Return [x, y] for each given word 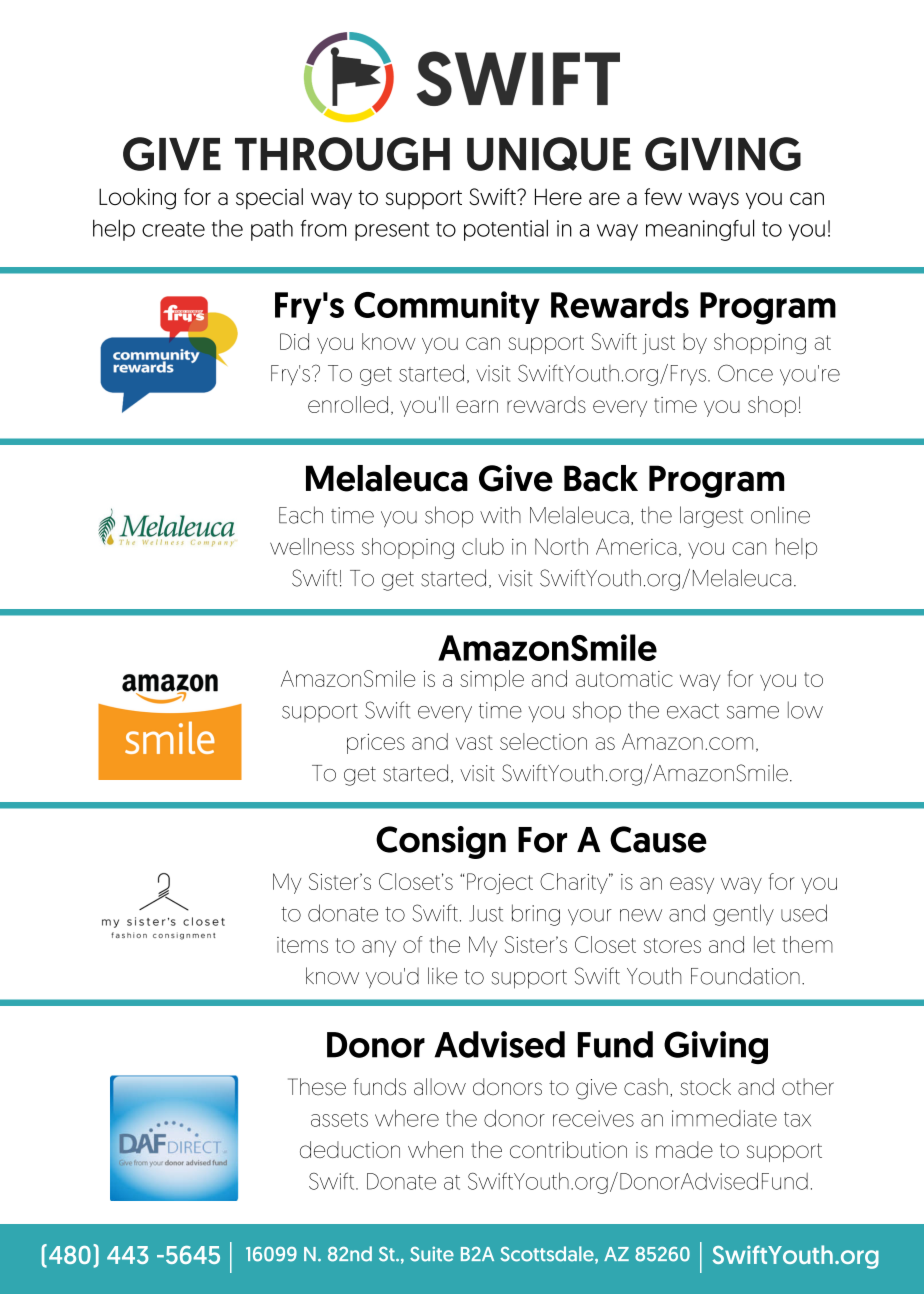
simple [492, 680]
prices [376, 743]
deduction [350, 1149]
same [753, 712]
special [269, 198]
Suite [432, 1254]
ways [713, 200]
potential [506, 230]
